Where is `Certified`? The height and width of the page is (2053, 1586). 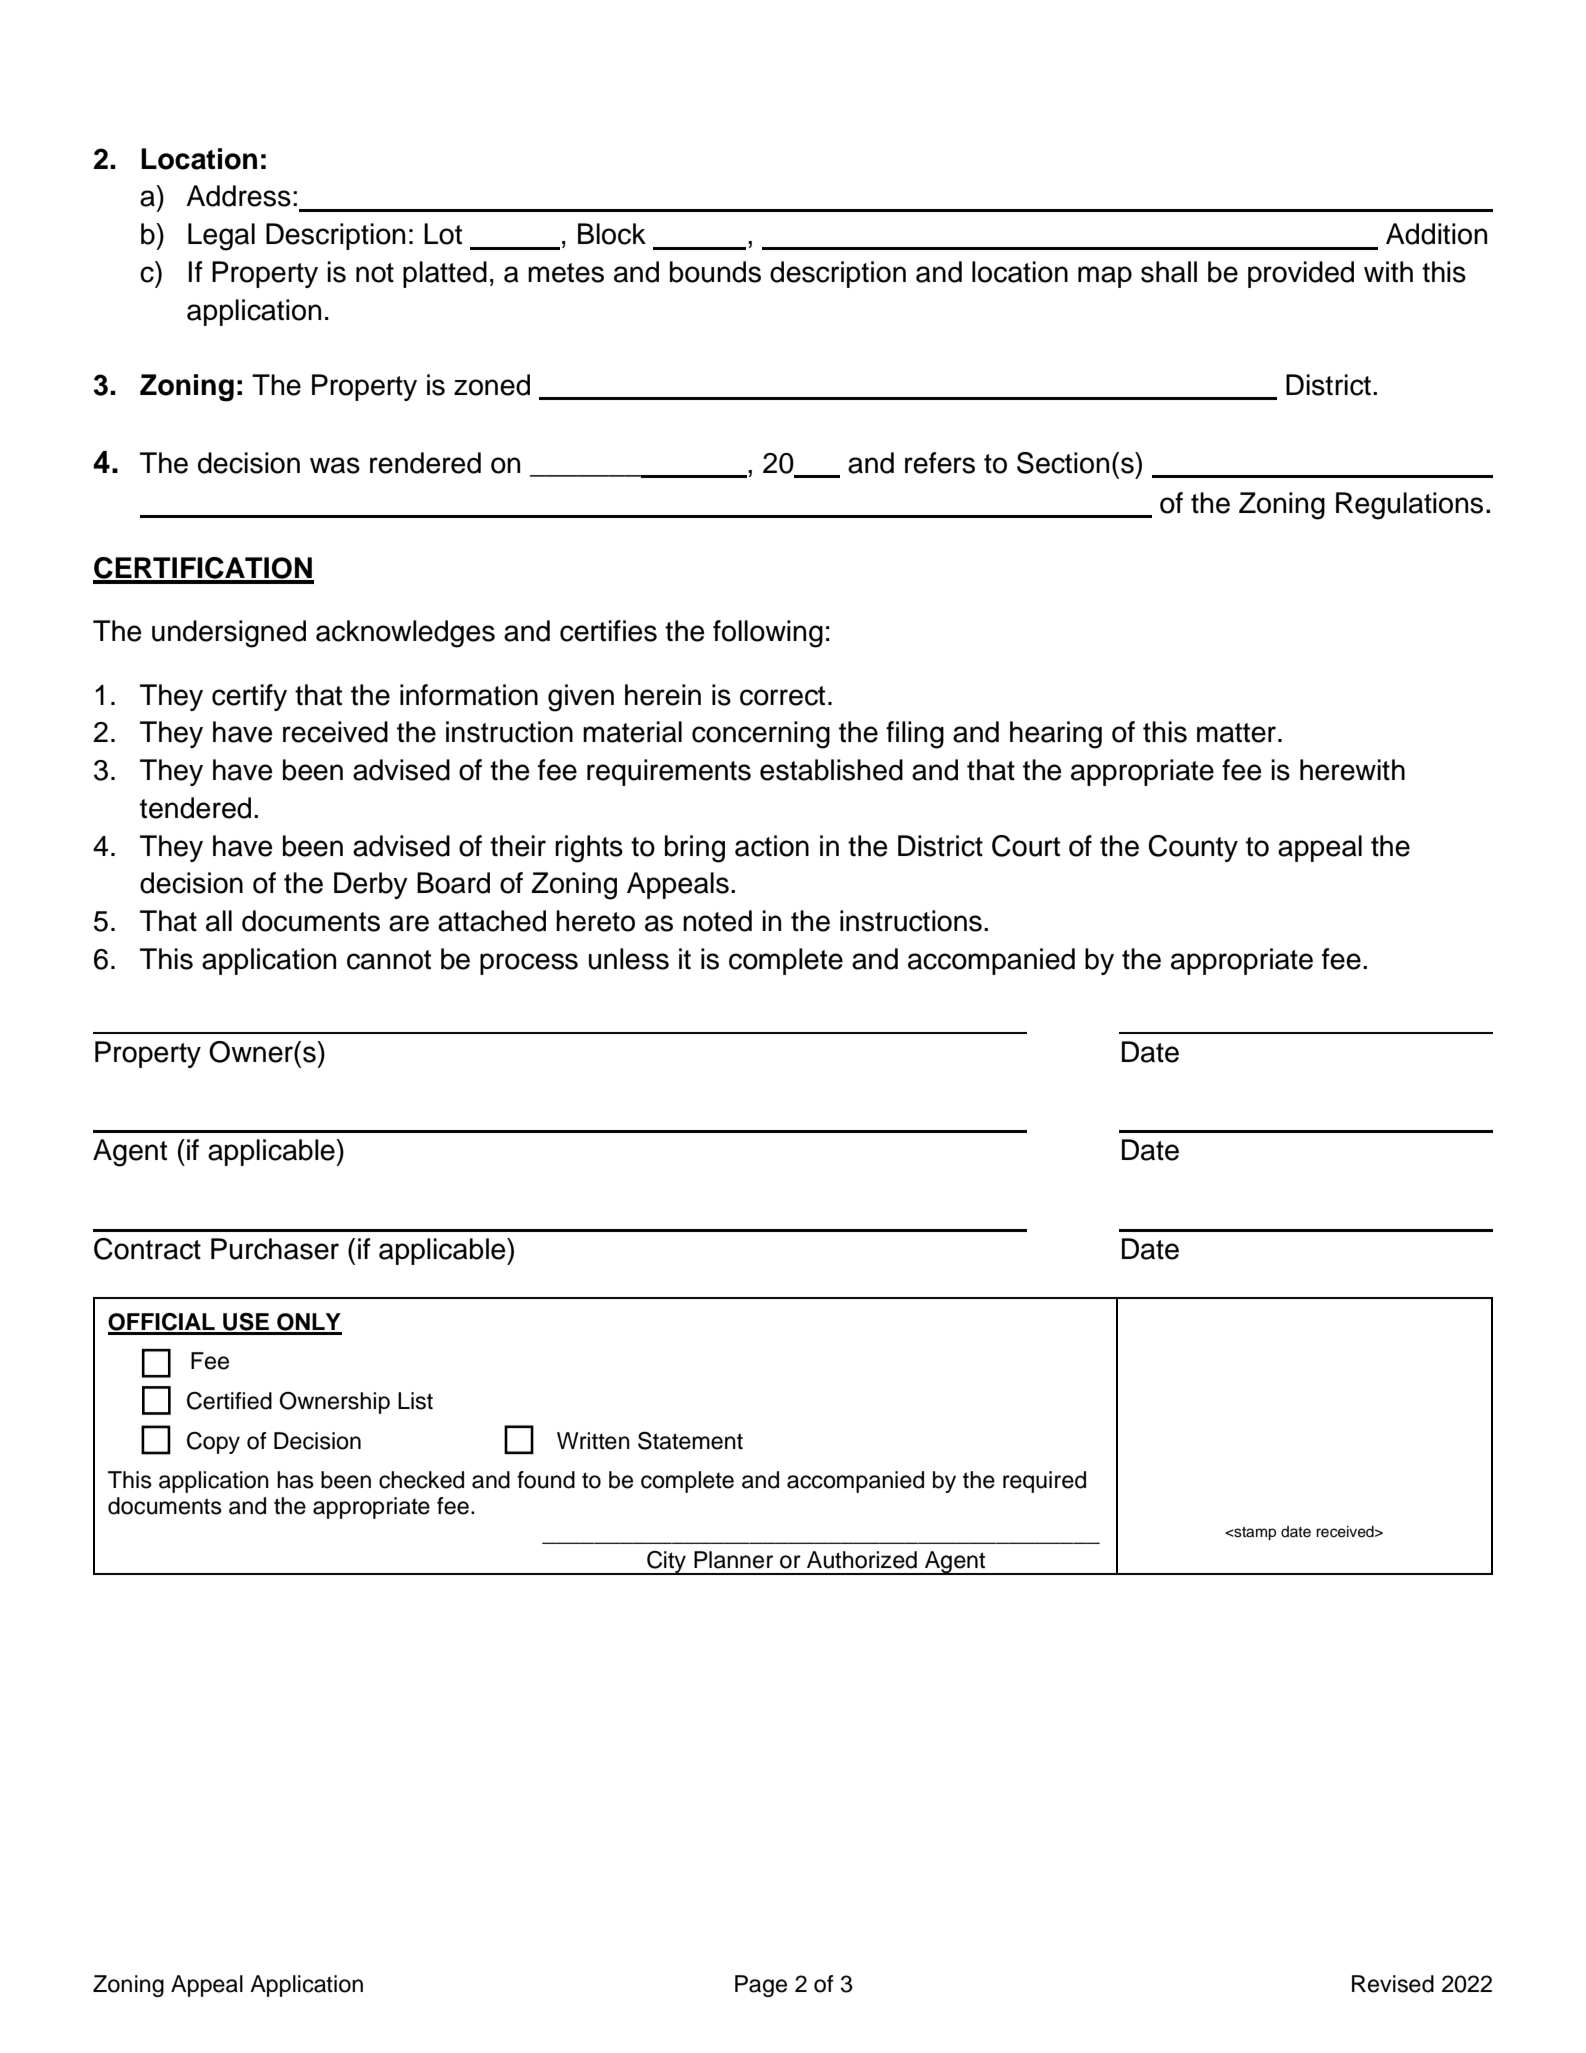 Certified is located at coordinates (229, 1401).
